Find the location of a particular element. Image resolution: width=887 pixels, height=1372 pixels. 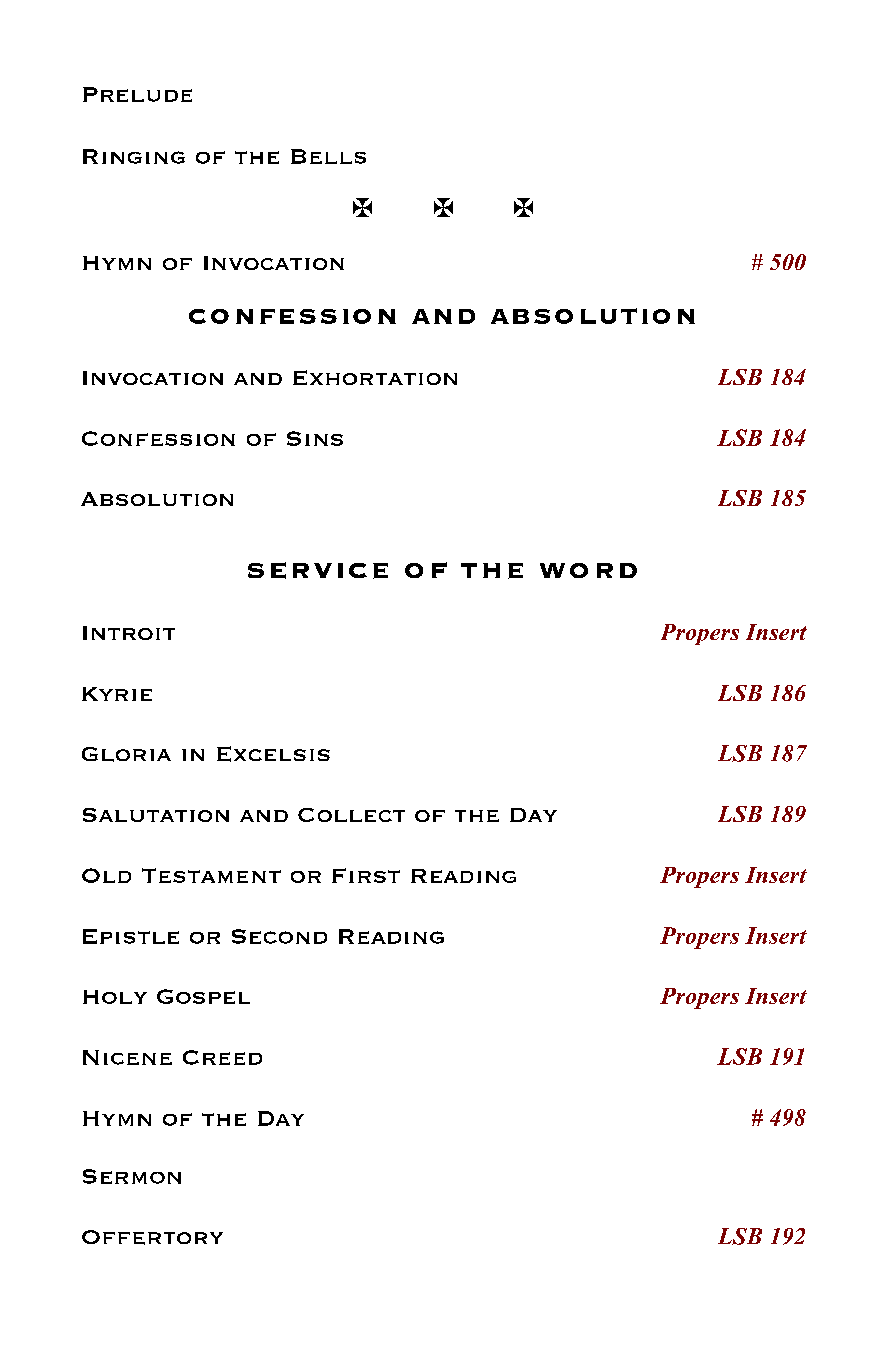

SERVICE is located at coordinates (318, 570).
